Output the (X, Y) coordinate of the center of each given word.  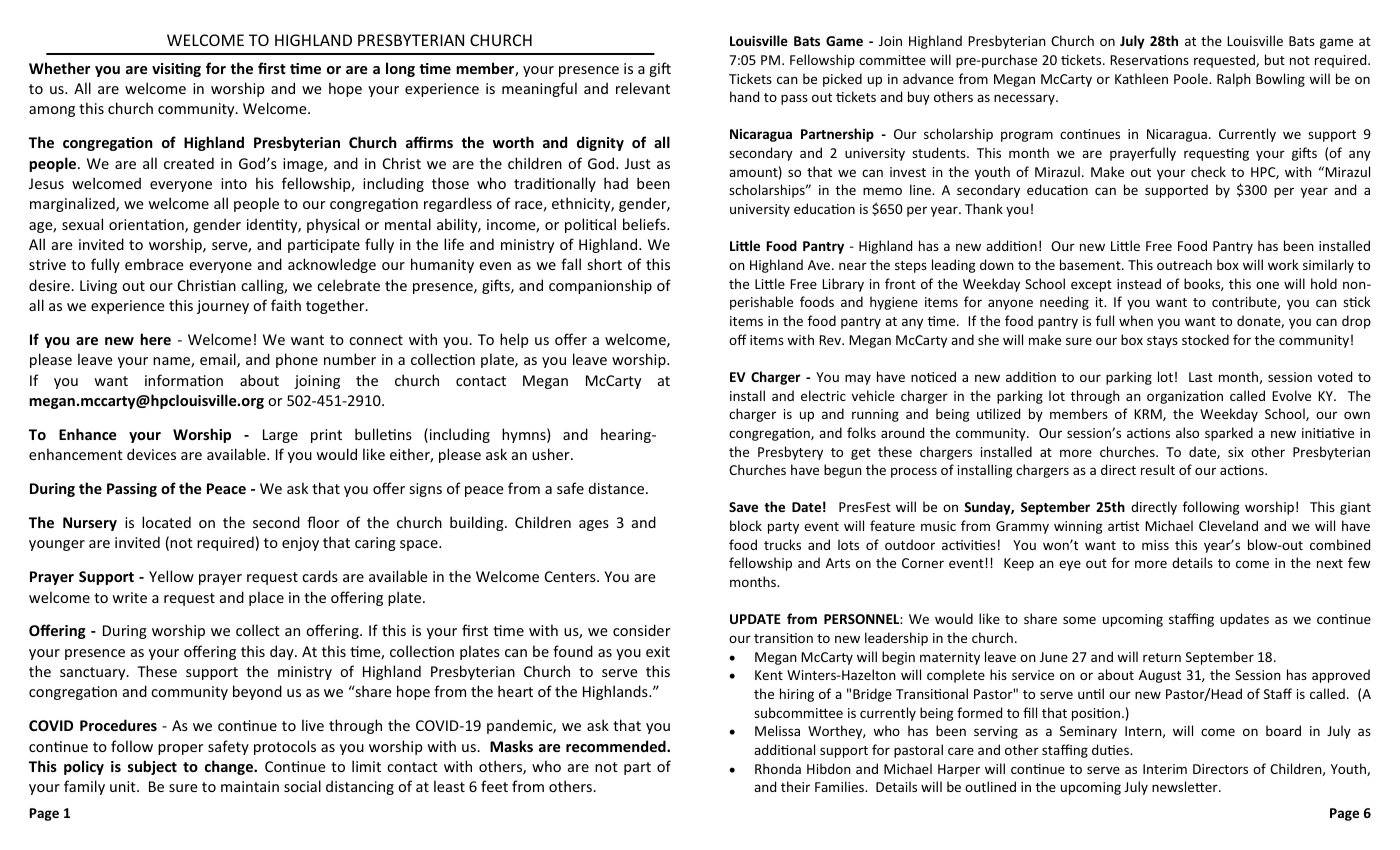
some (1079, 620)
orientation (147, 226)
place (266, 598)
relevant (643, 88)
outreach (1184, 264)
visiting (176, 70)
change (230, 767)
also (1187, 432)
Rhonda (778, 768)
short (605, 264)
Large (280, 436)
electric (823, 395)
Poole (1192, 78)
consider (642, 630)
